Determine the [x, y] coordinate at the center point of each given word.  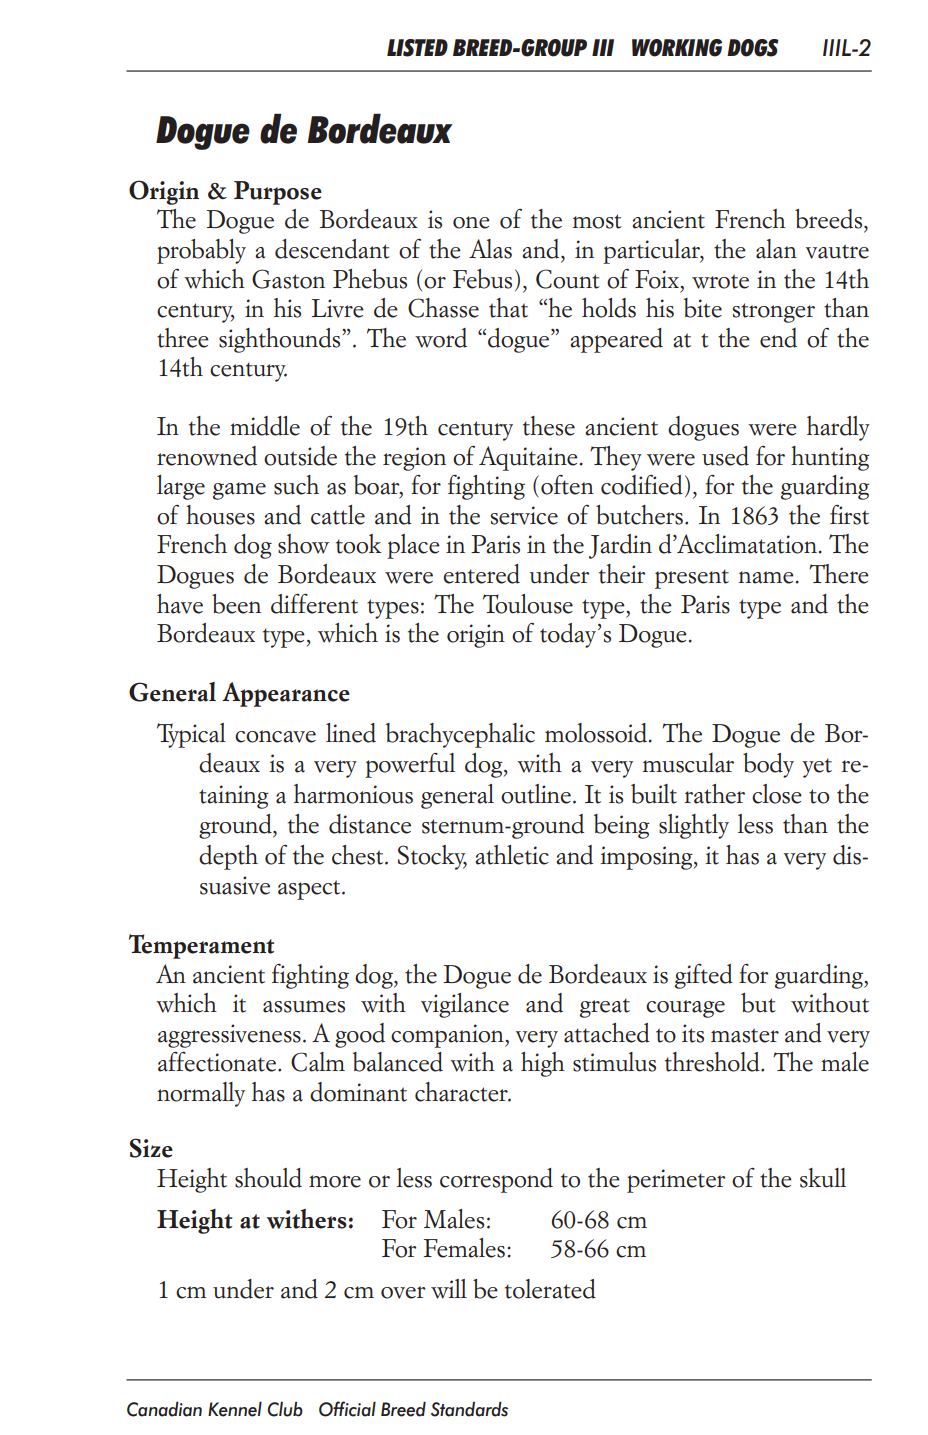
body [768, 765]
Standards [469, 1409]
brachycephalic [460, 735]
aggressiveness [229, 1036]
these [549, 426]
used [725, 456]
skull [823, 1178]
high [543, 1064]
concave [275, 736]
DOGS [753, 48]
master [745, 1035]
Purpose [278, 193]
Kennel [235, 1409]
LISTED [417, 48]
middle [265, 426]
